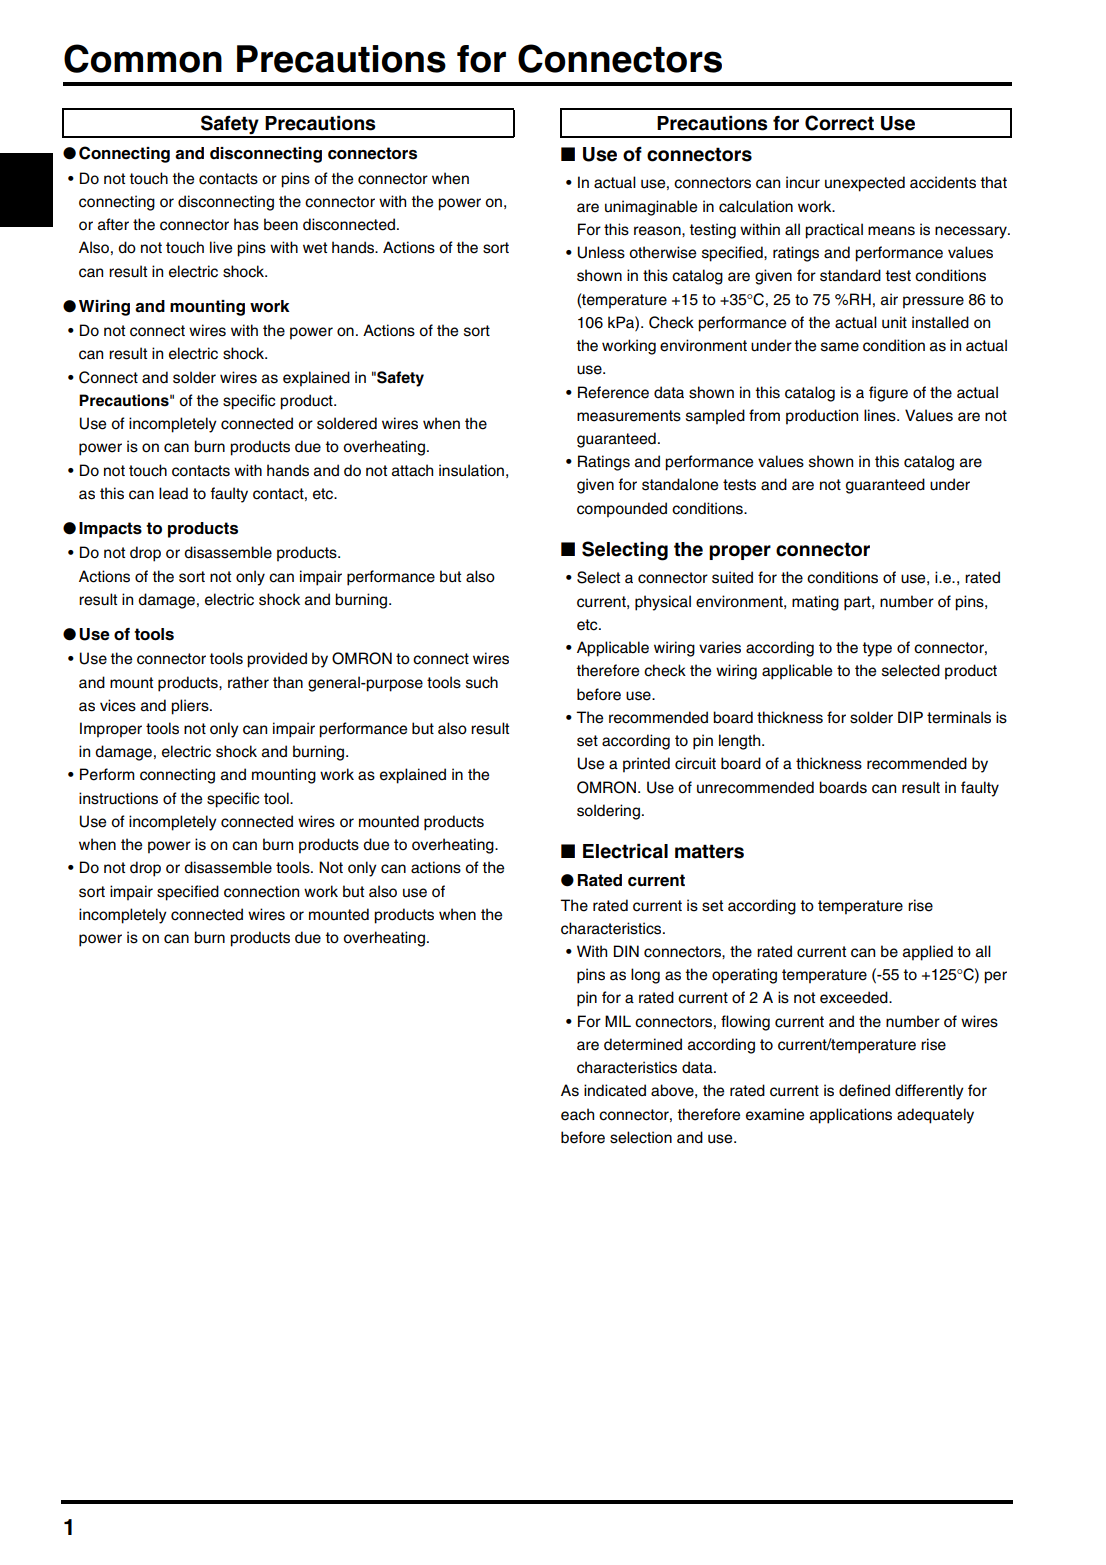  I want to click on printed, so click(646, 765).
